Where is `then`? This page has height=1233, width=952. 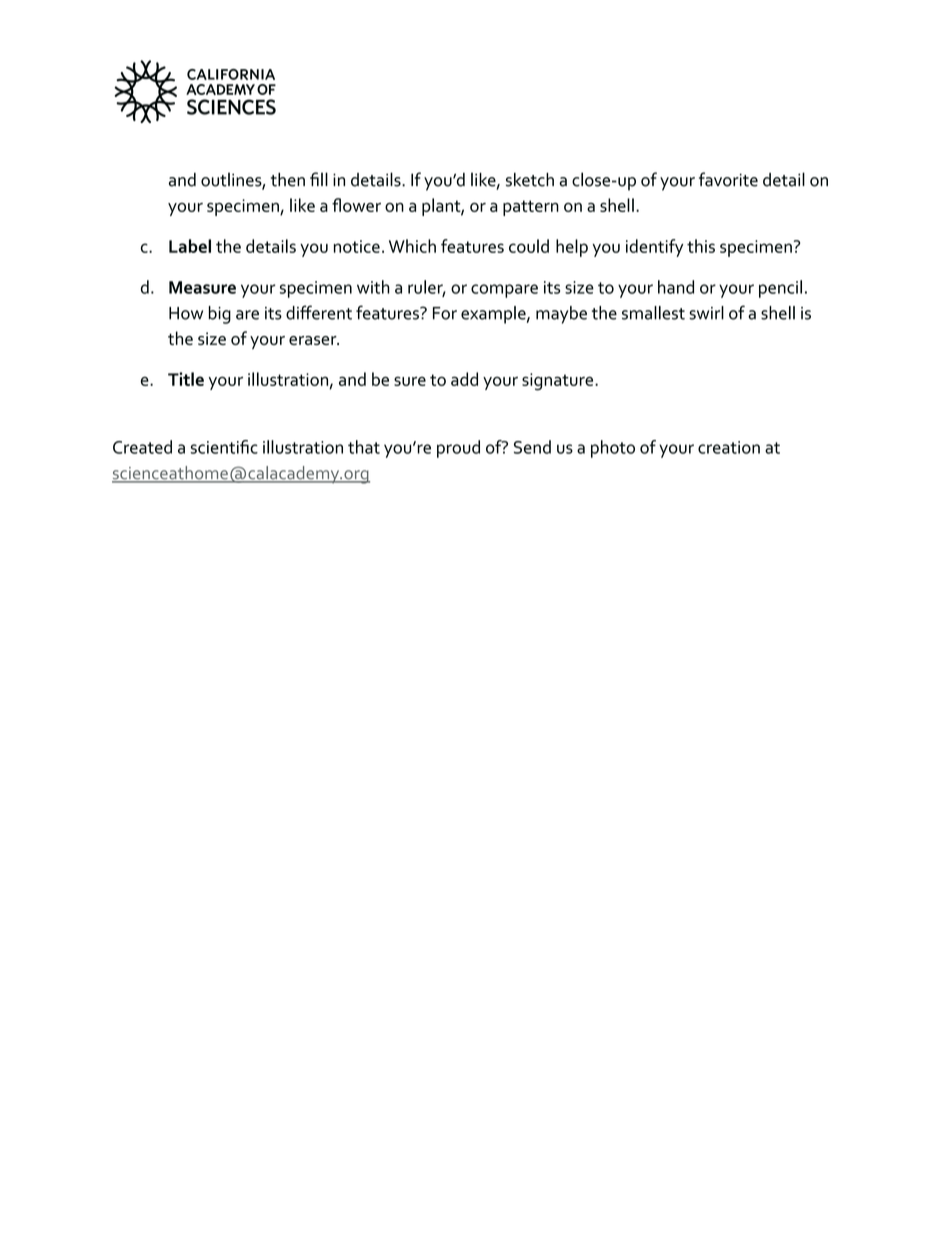 then is located at coordinates (288, 180).
